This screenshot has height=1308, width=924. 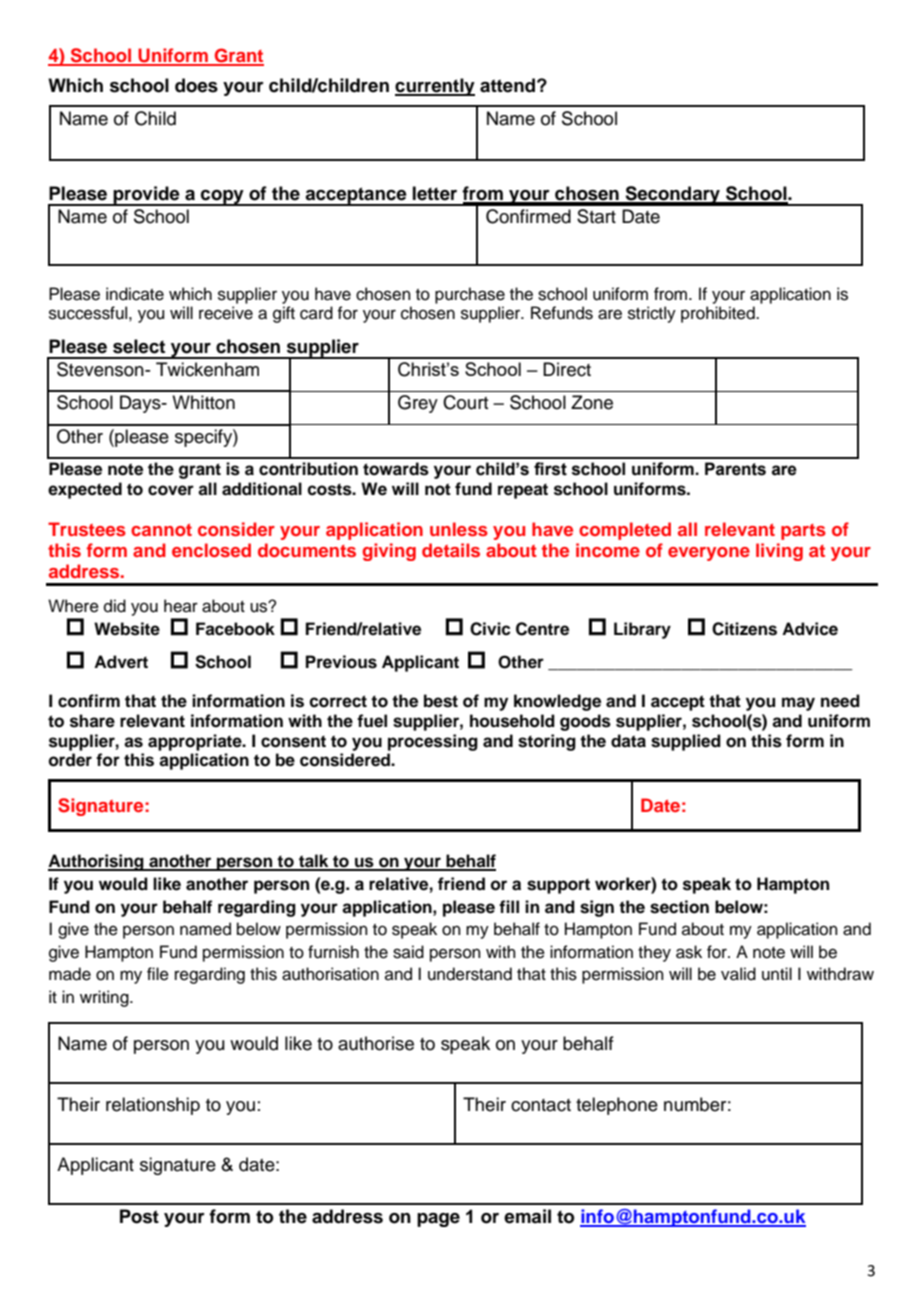 What do you see at coordinates (617, 1106) in the screenshot?
I see `telephone` at bounding box center [617, 1106].
